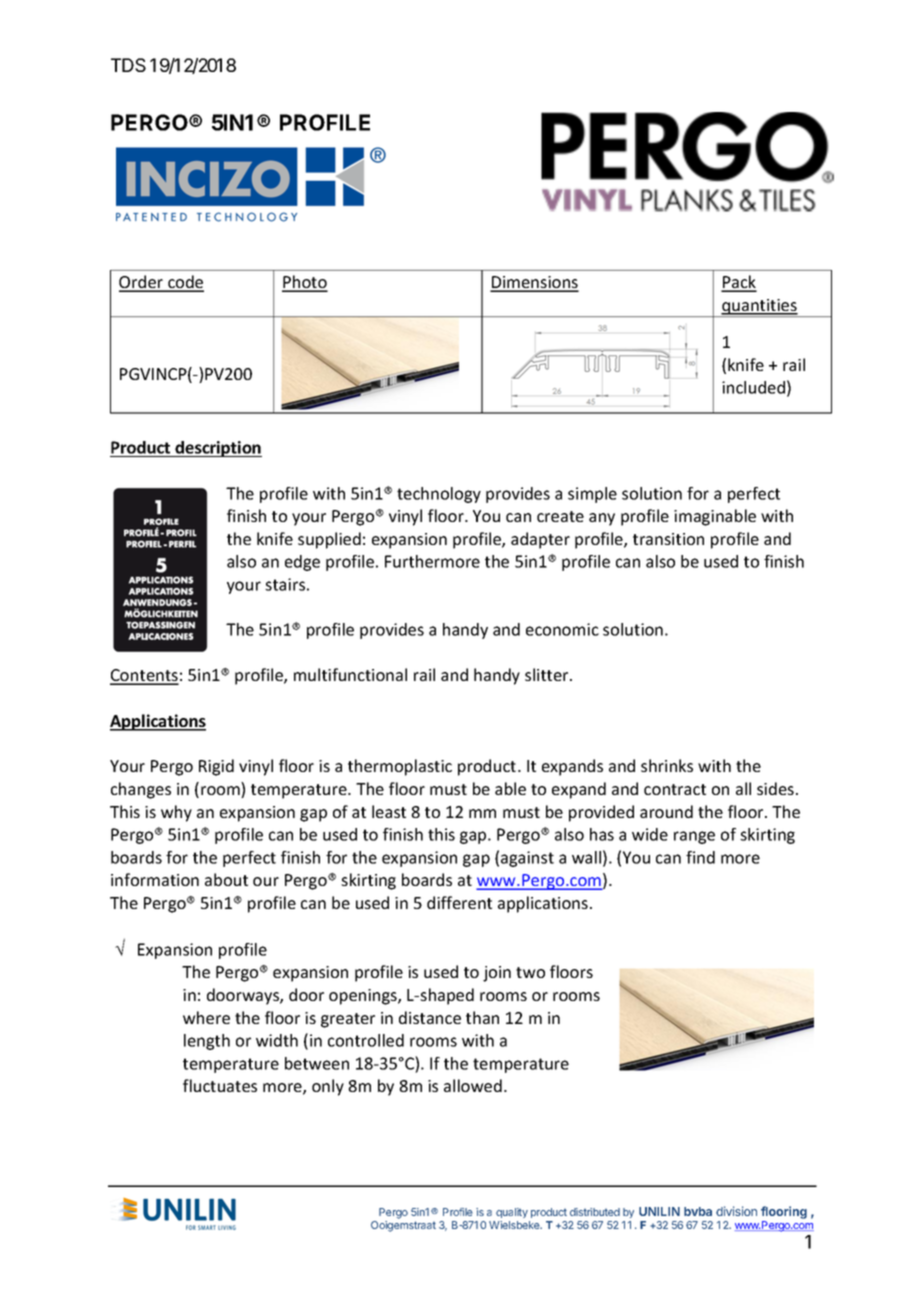  What do you see at coordinates (527, 859) in the screenshot?
I see `against` at bounding box center [527, 859].
